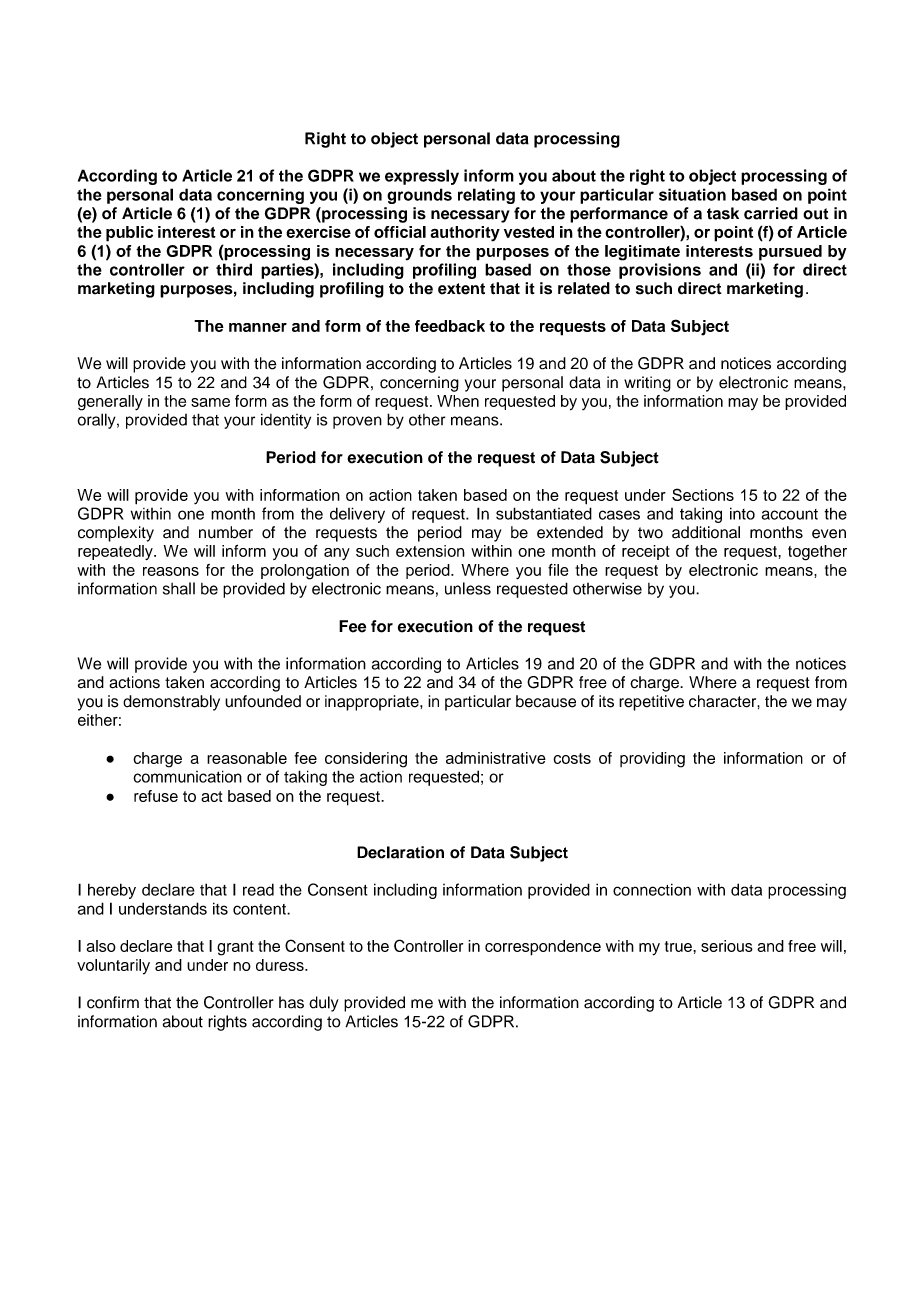 The width and height of the screenshot is (924, 1308). I want to click on When, so click(458, 401).
